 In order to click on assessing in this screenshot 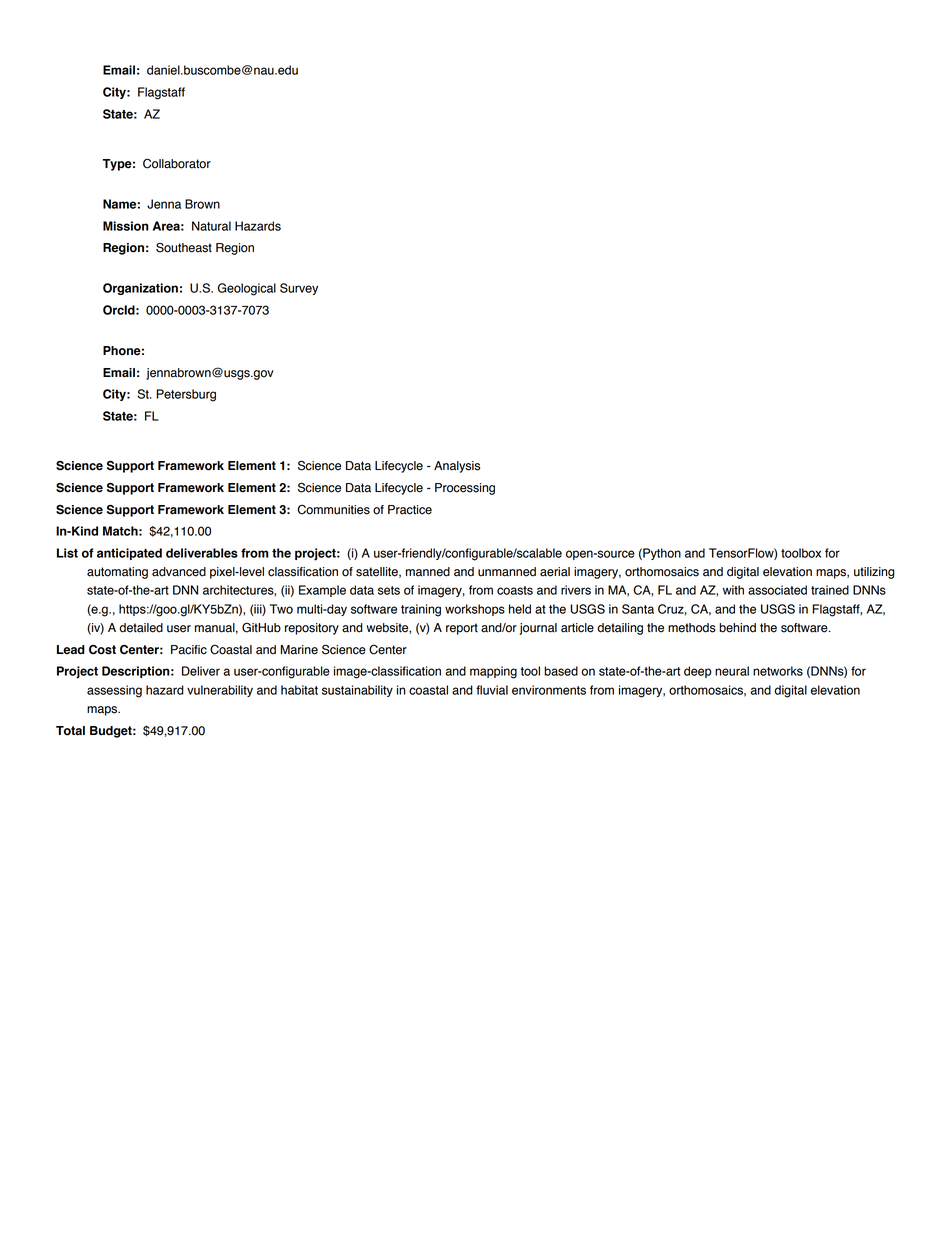, I will do `click(114, 691)`.
